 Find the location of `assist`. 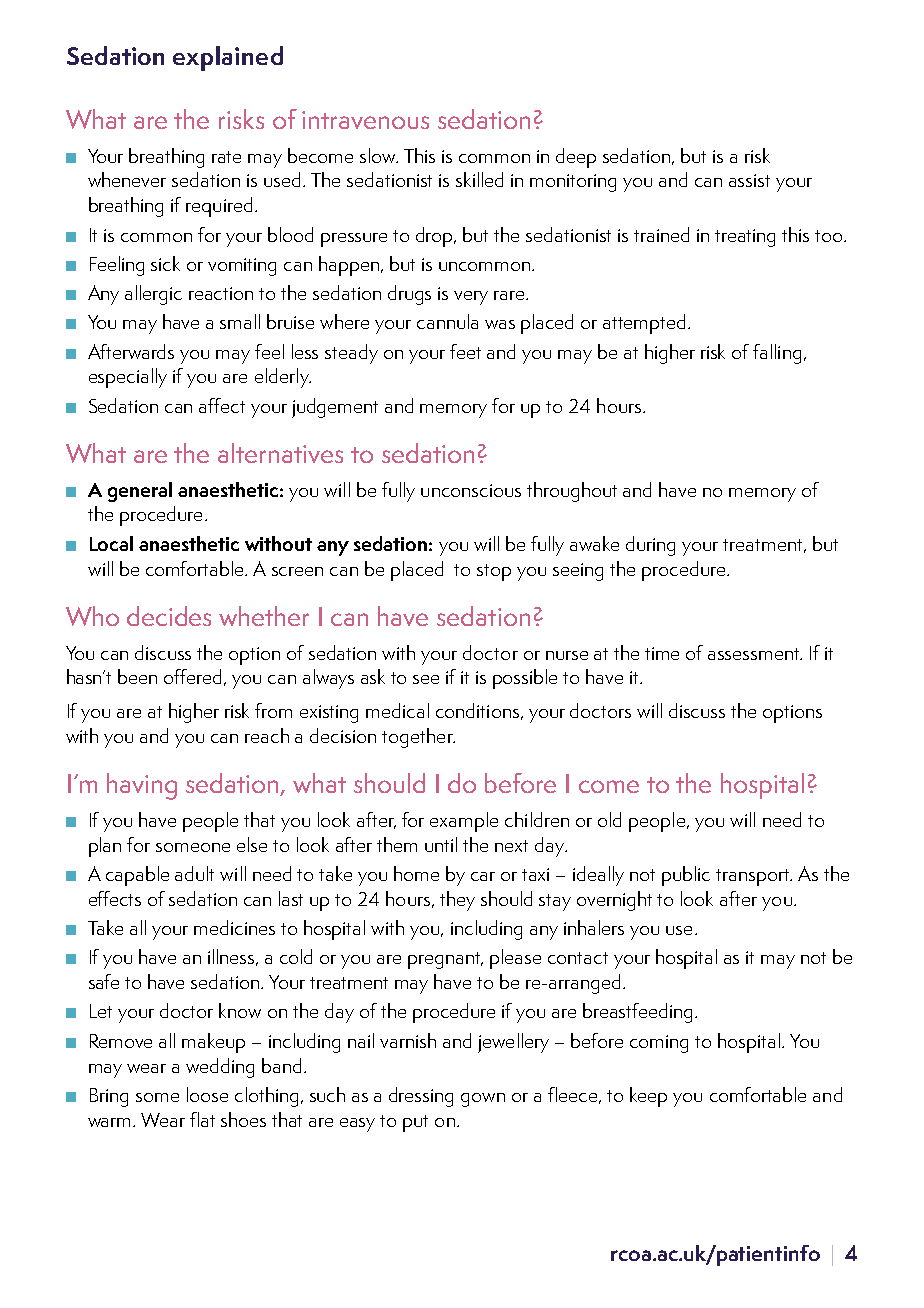

assist is located at coordinates (749, 180).
